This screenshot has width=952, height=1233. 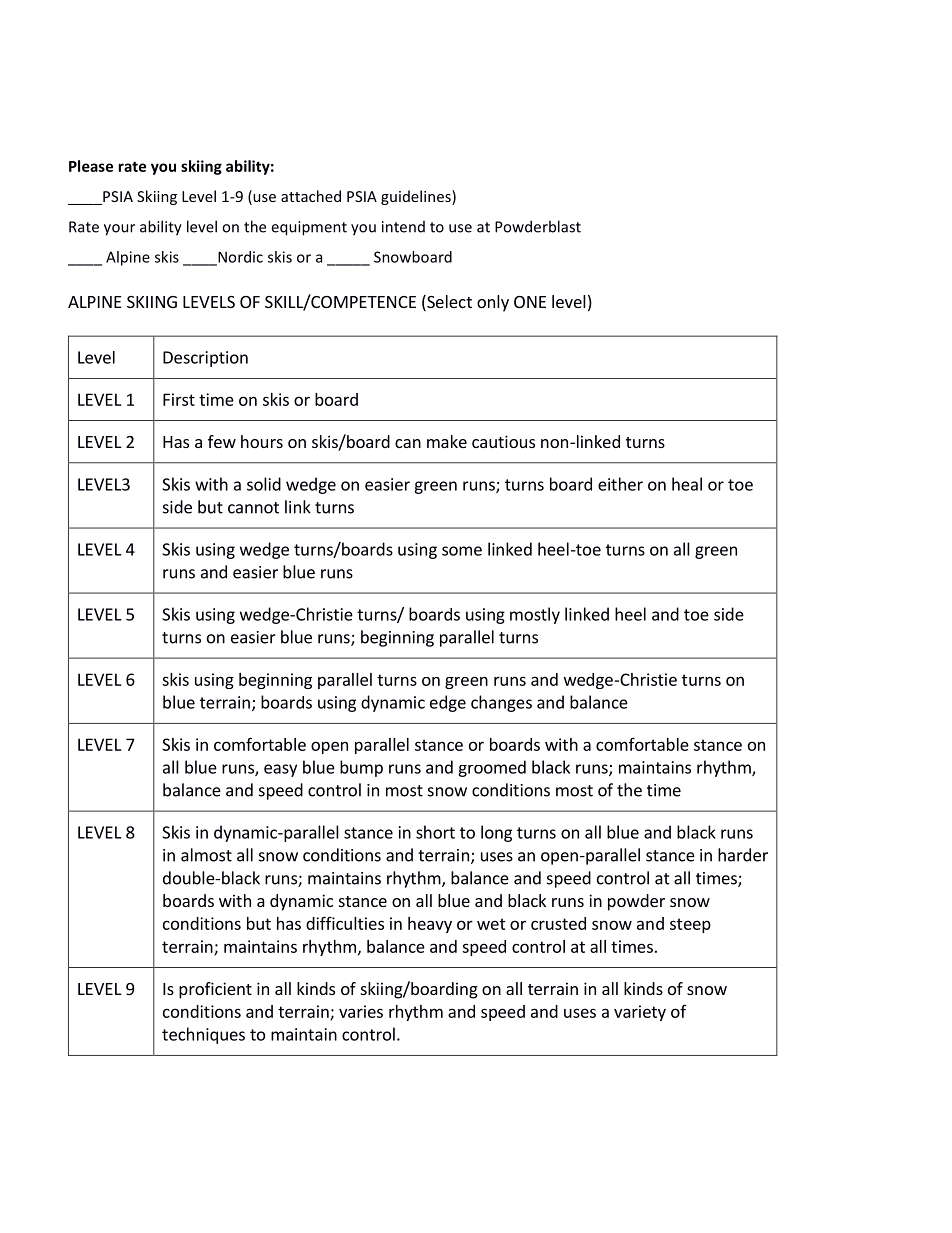 I want to click on bump, so click(x=361, y=768).
